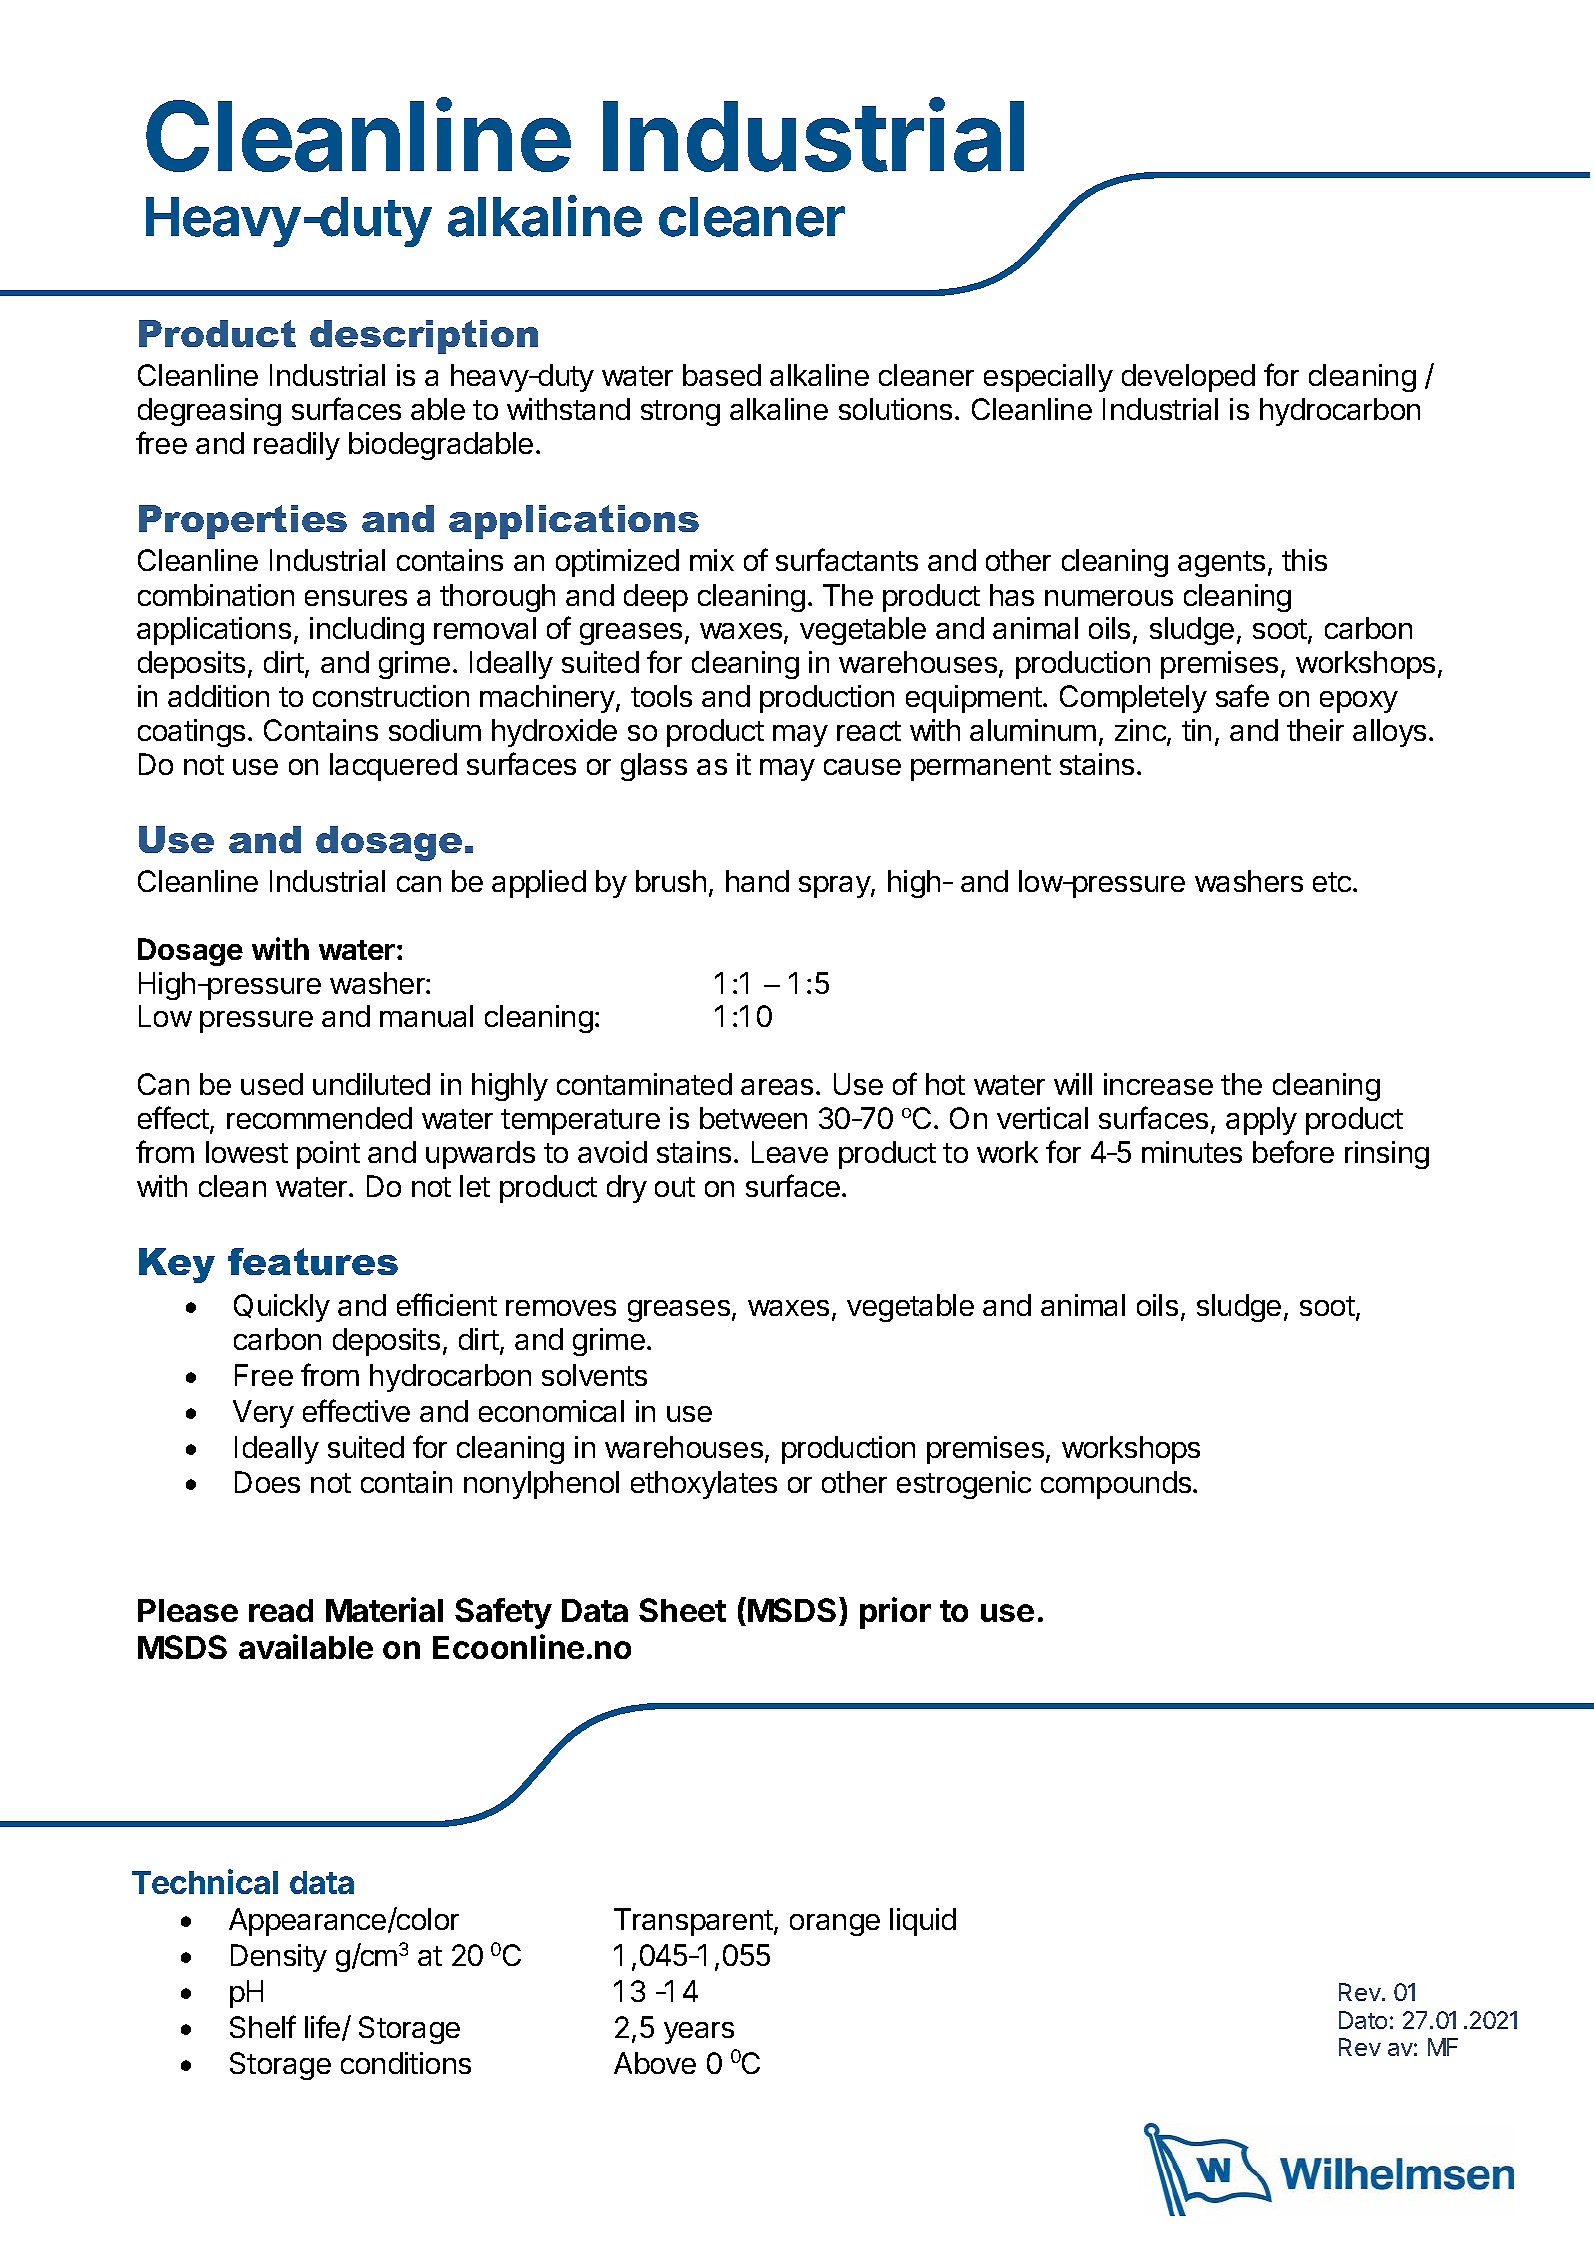 The height and width of the page is (2253, 1594). What do you see at coordinates (862, 767) in the page?
I see `cause` at bounding box center [862, 767].
